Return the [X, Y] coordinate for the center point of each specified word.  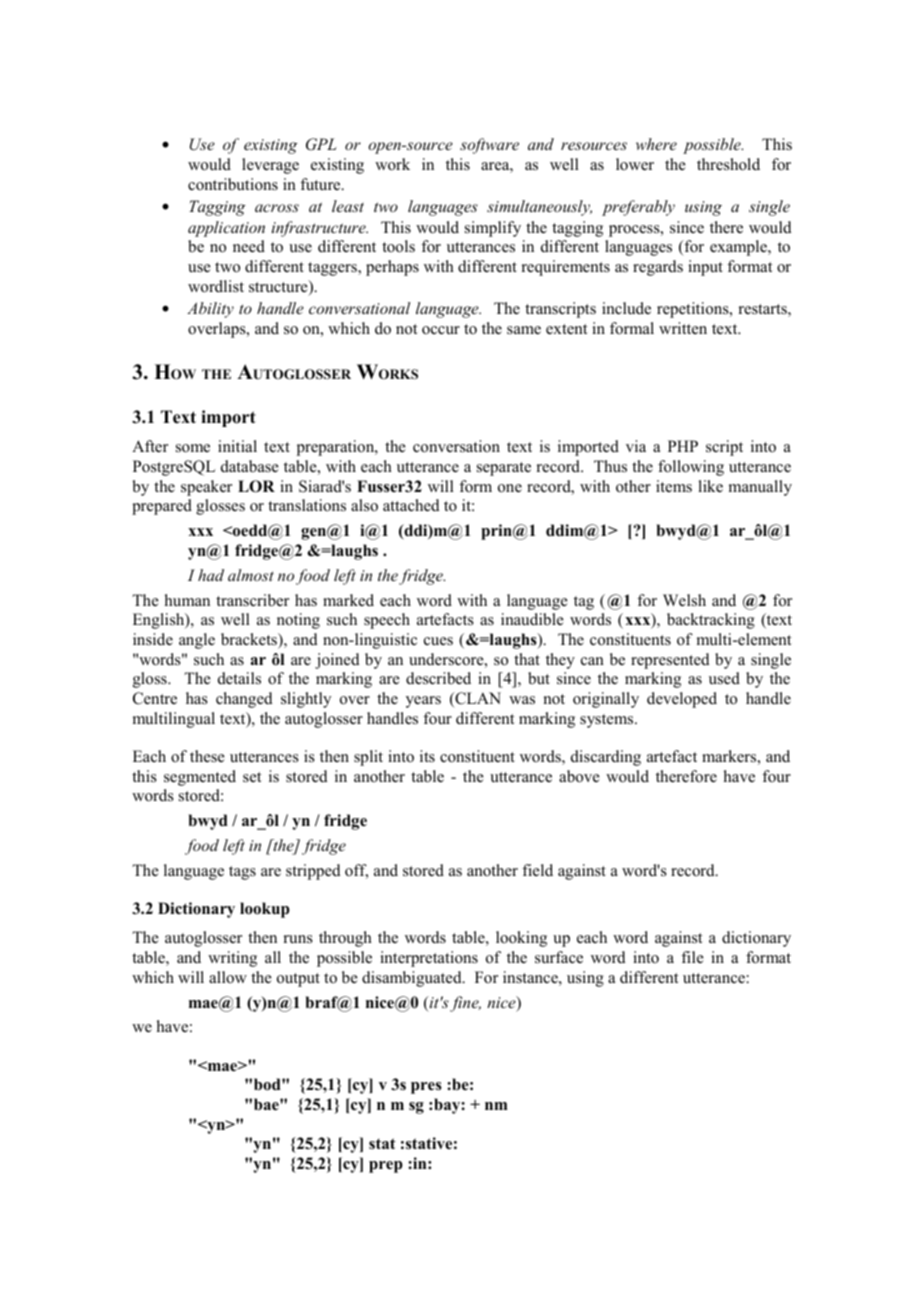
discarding [606, 758]
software [489, 146]
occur [441, 330]
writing [232, 959]
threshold [728, 164]
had [211, 575]
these [207, 756]
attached [411, 505]
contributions [233, 184]
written [683, 328]
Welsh [684, 600]
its [427, 756]
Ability [210, 310]
